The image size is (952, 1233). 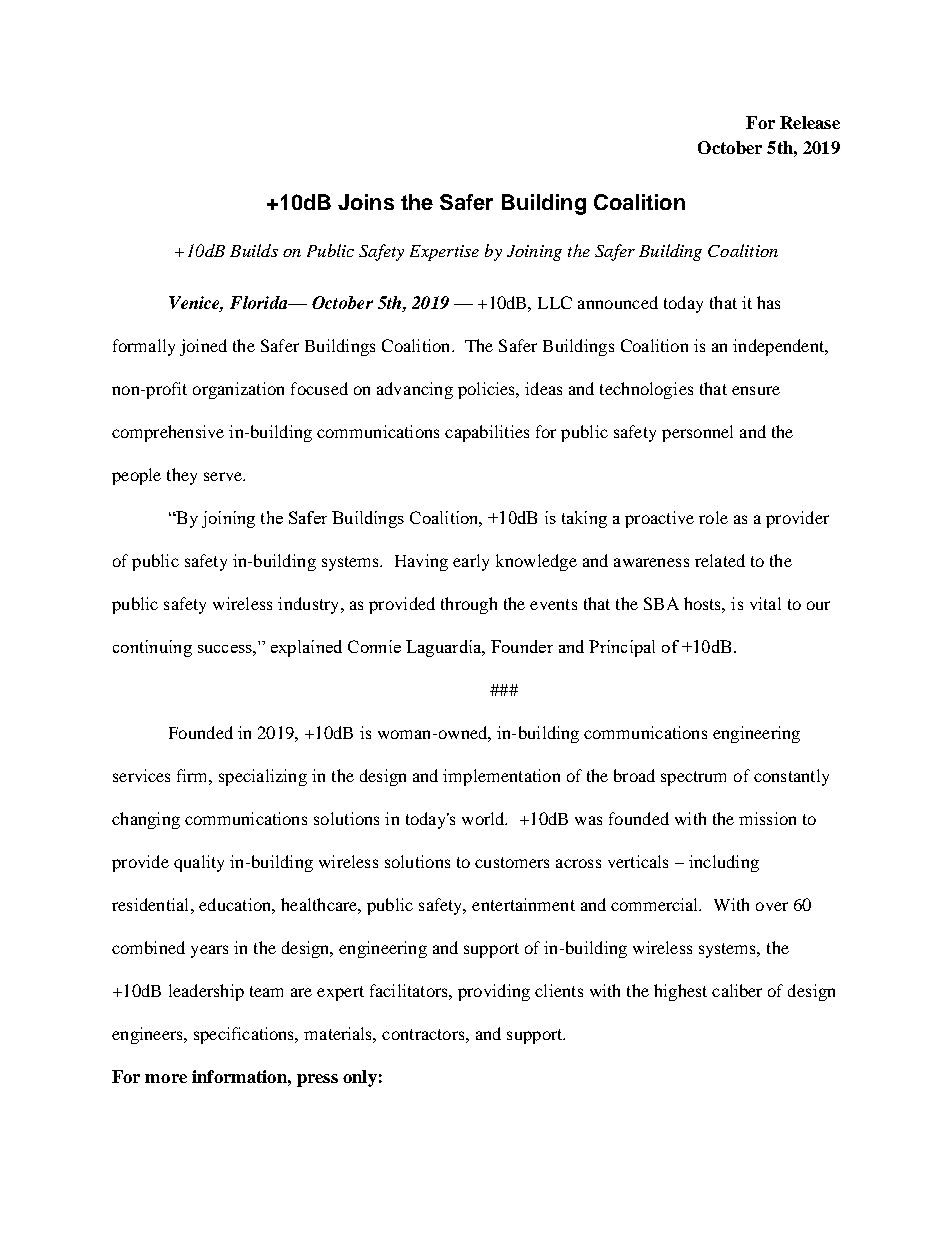 I want to click on Builds, so click(x=254, y=250).
